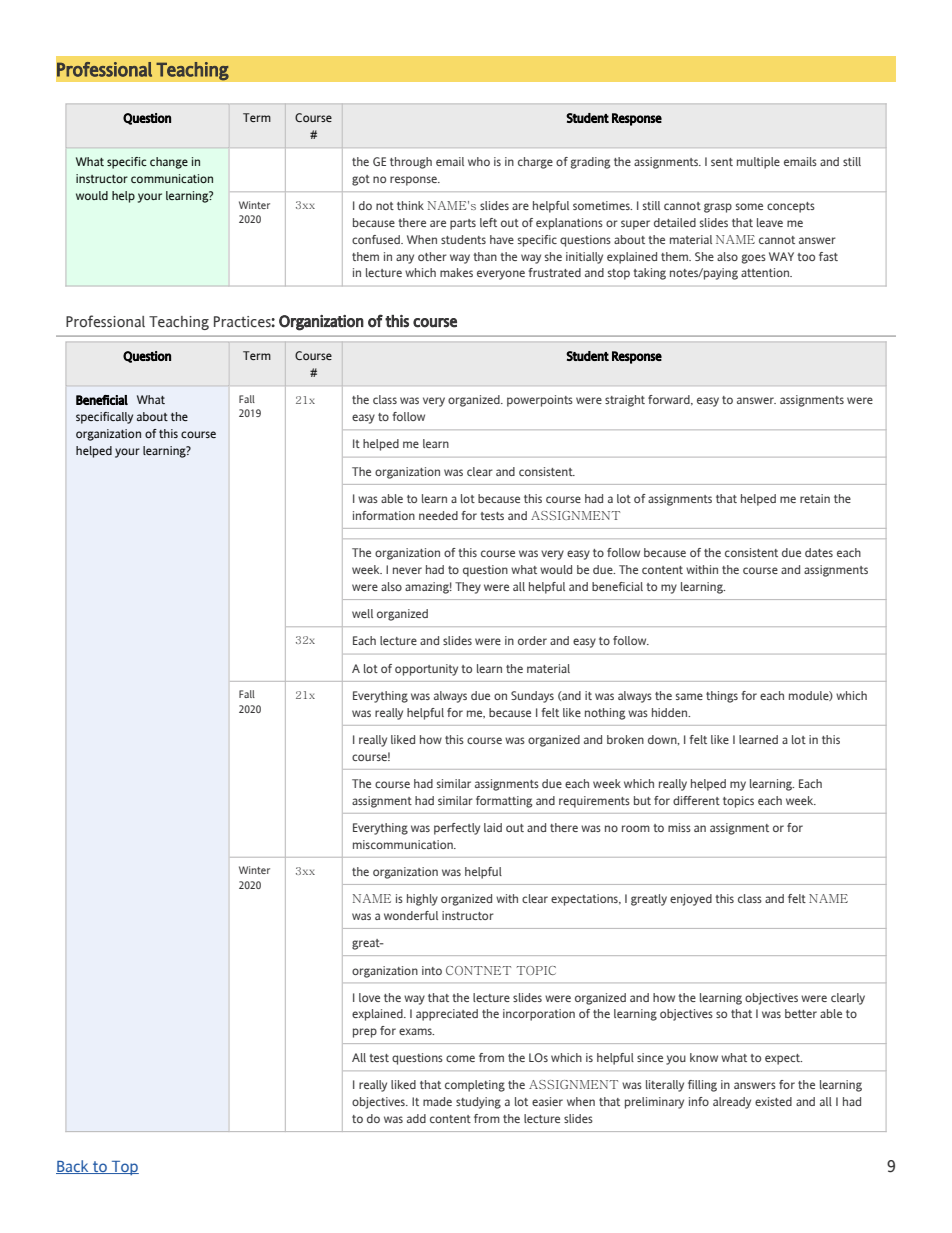  I want to click on straight, so click(625, 401).
